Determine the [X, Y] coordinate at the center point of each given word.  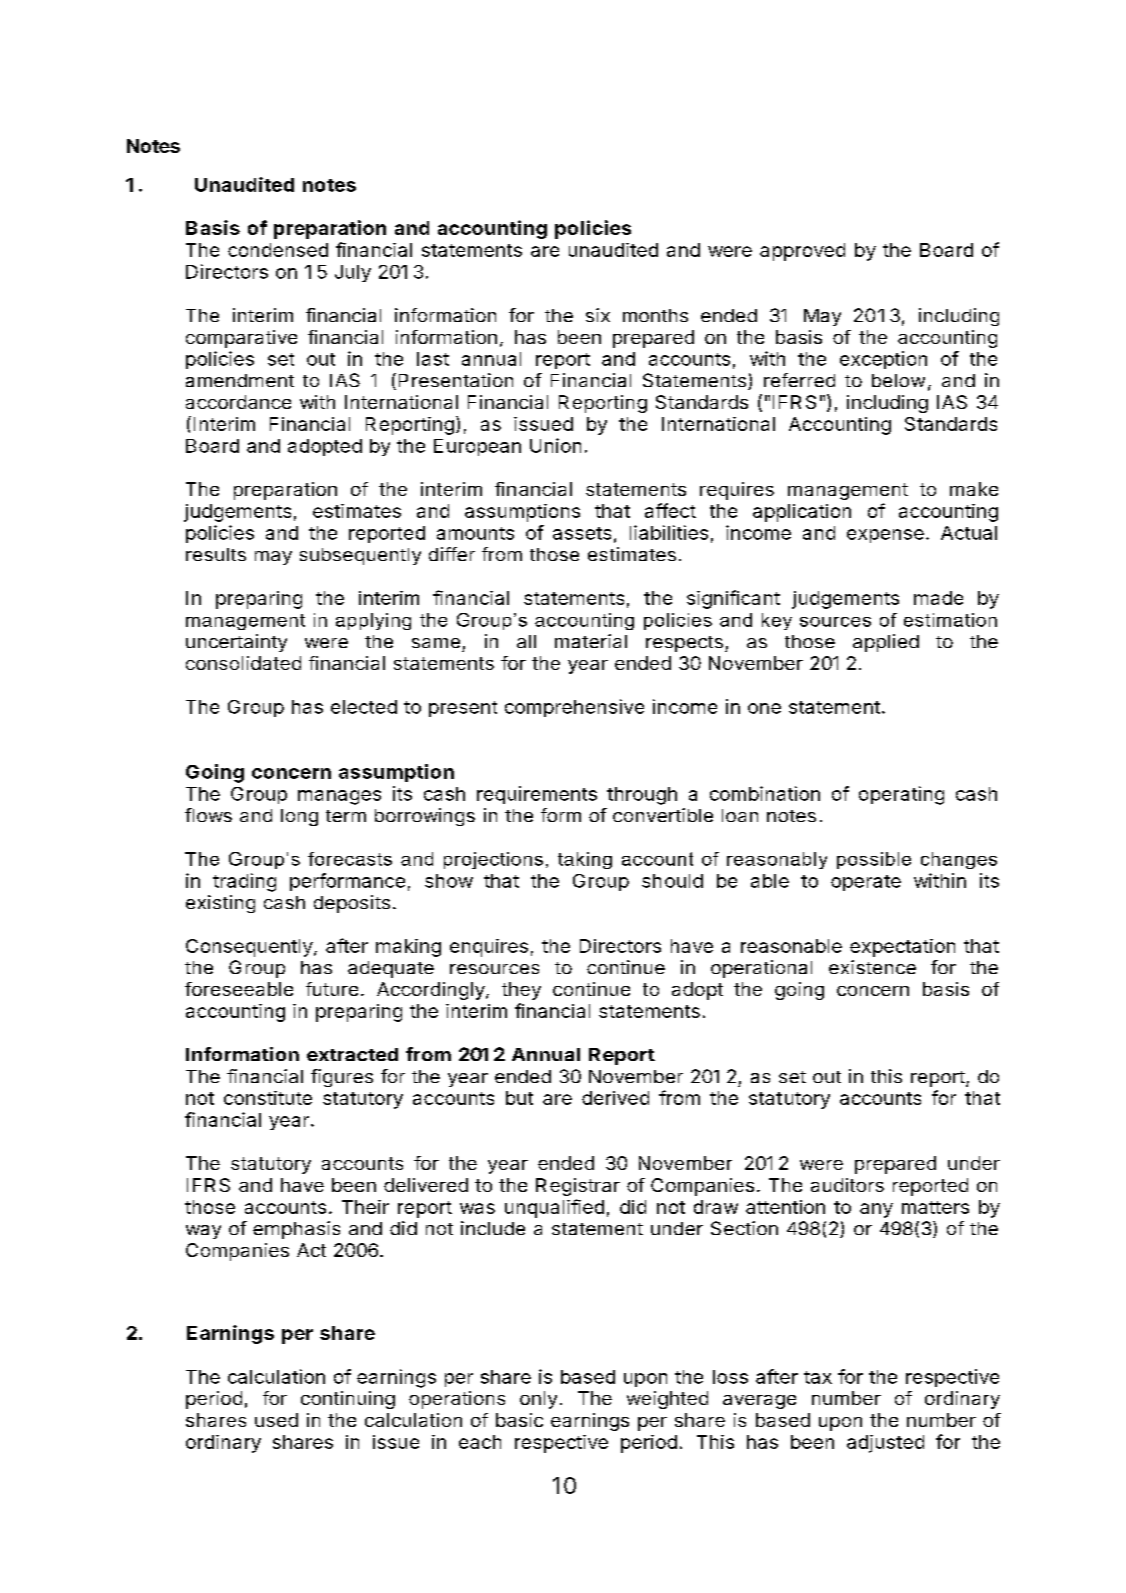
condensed [278, 250]
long [299, 817]
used [276, 1420]
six [598, 315]
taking [585, 860]
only [538, 1400]
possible [874, 860]
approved [802, 252]
